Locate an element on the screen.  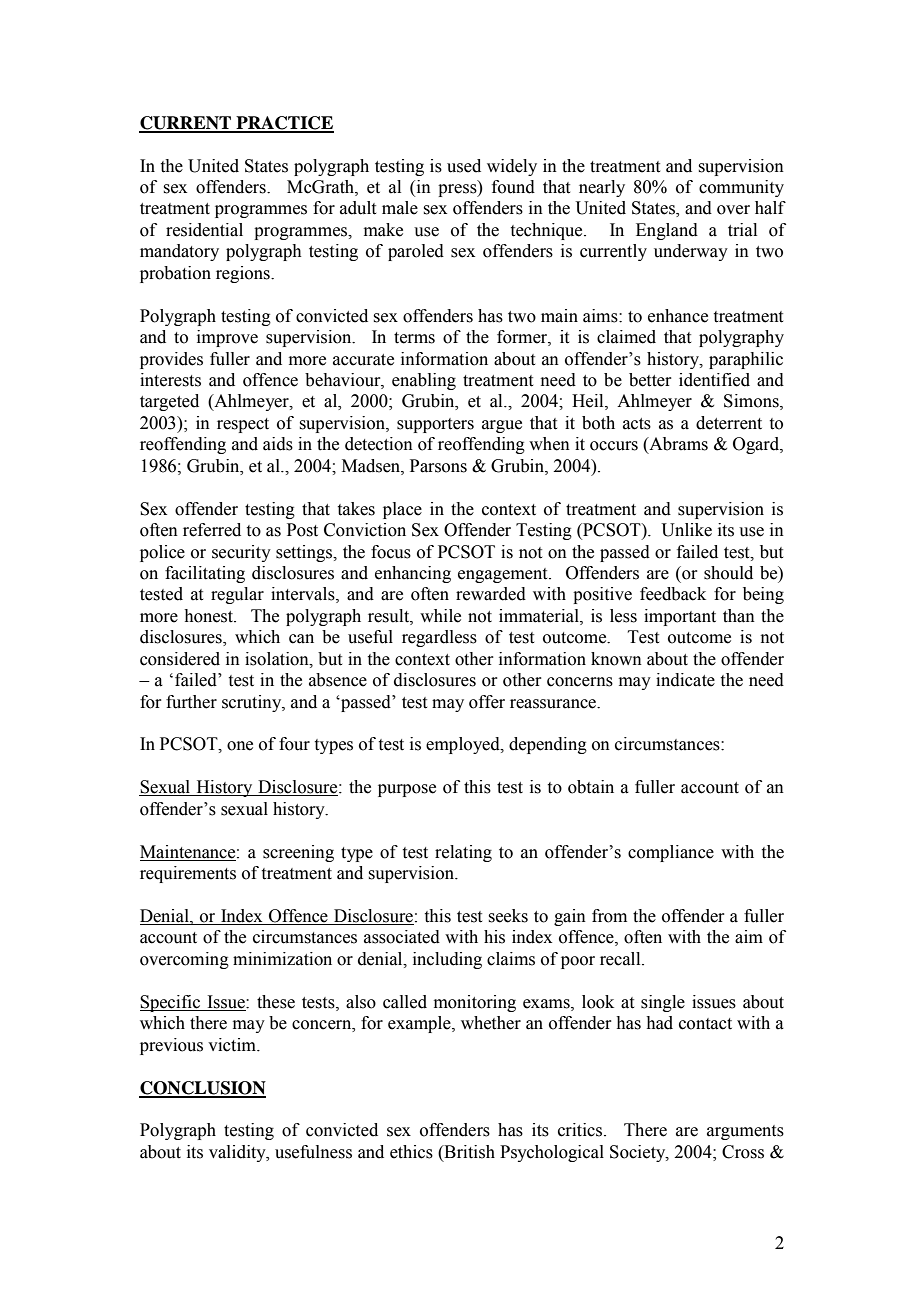
compliance is located at coordinates (671, 853).
